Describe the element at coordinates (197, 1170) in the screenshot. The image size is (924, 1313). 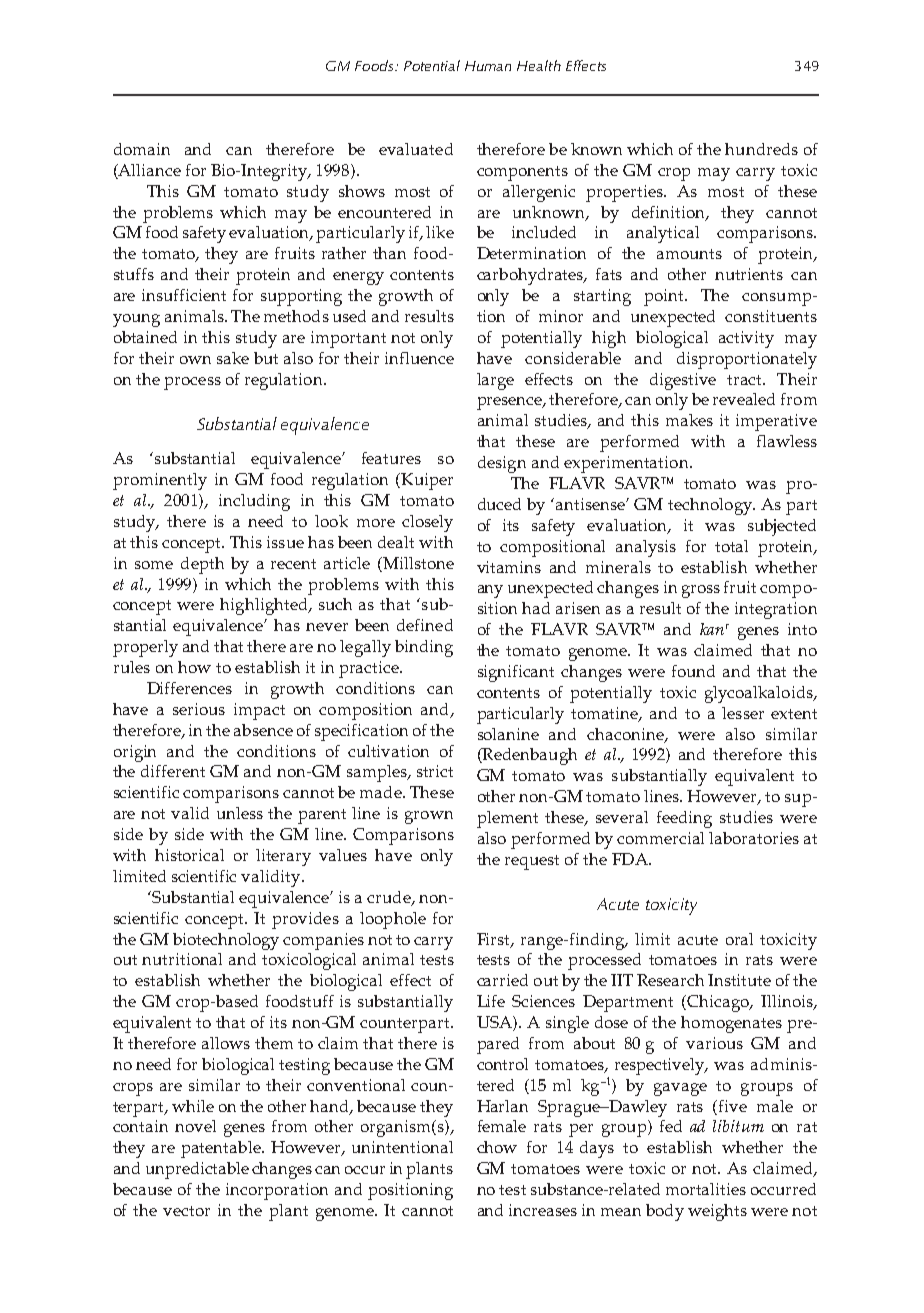
I see `unpredictable` at that location.
